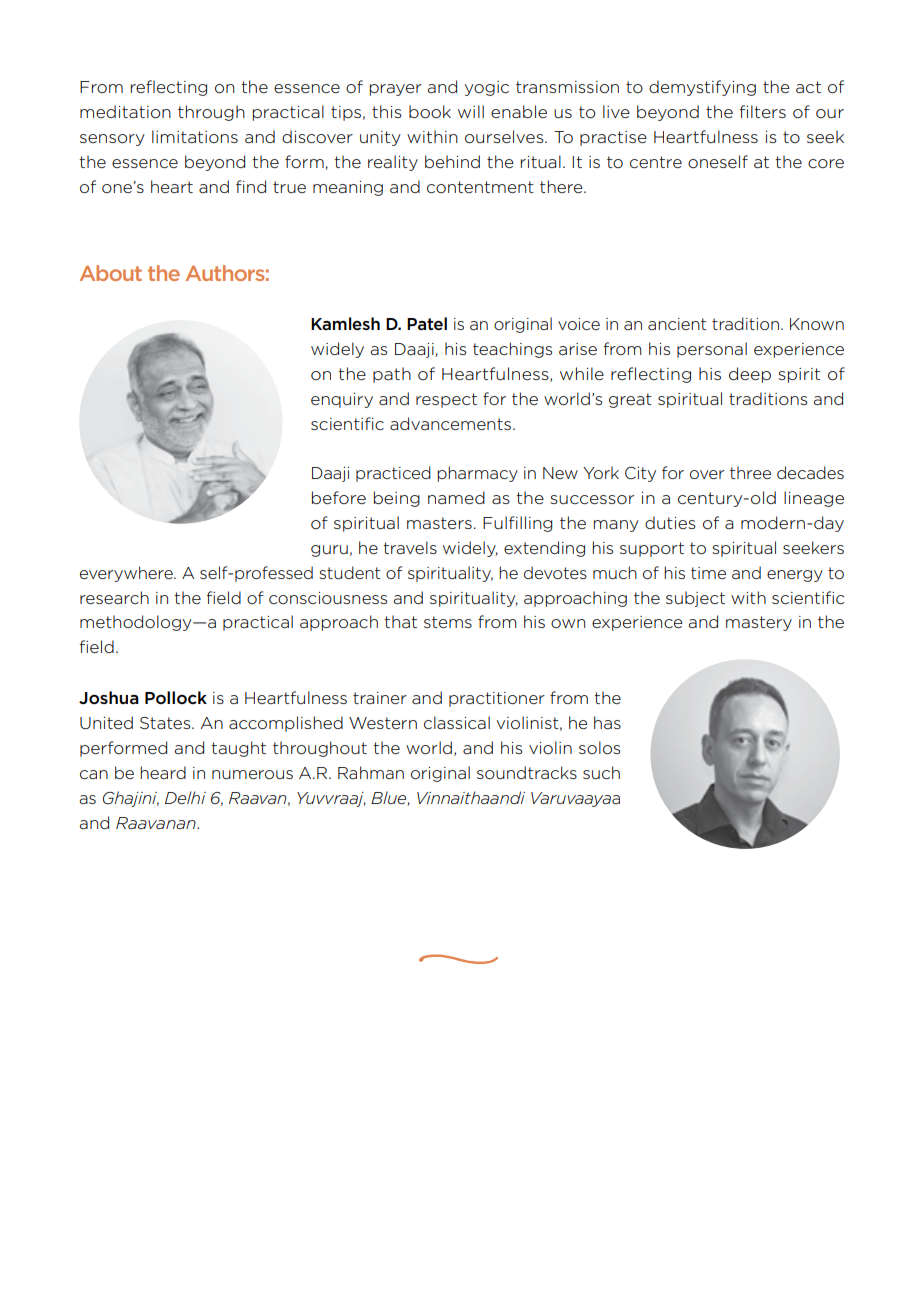  What do you see at coordinates (125, 112) in the image?
I see `meditation` at bounding box center [125, 112].
